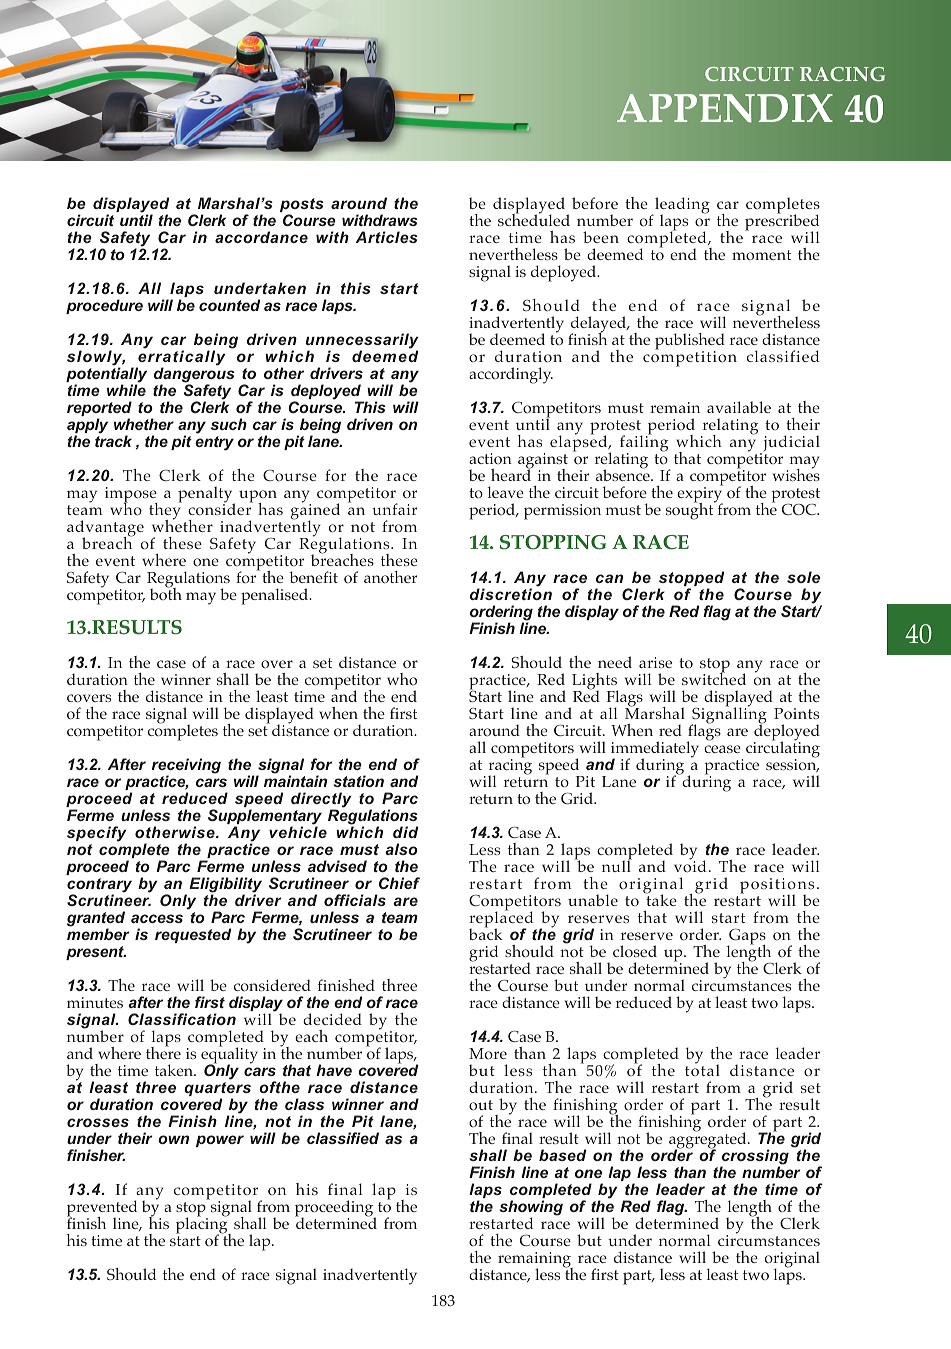  Describe the element at coordinates (166, 593) in the screenshot. I see `both` at that location.
